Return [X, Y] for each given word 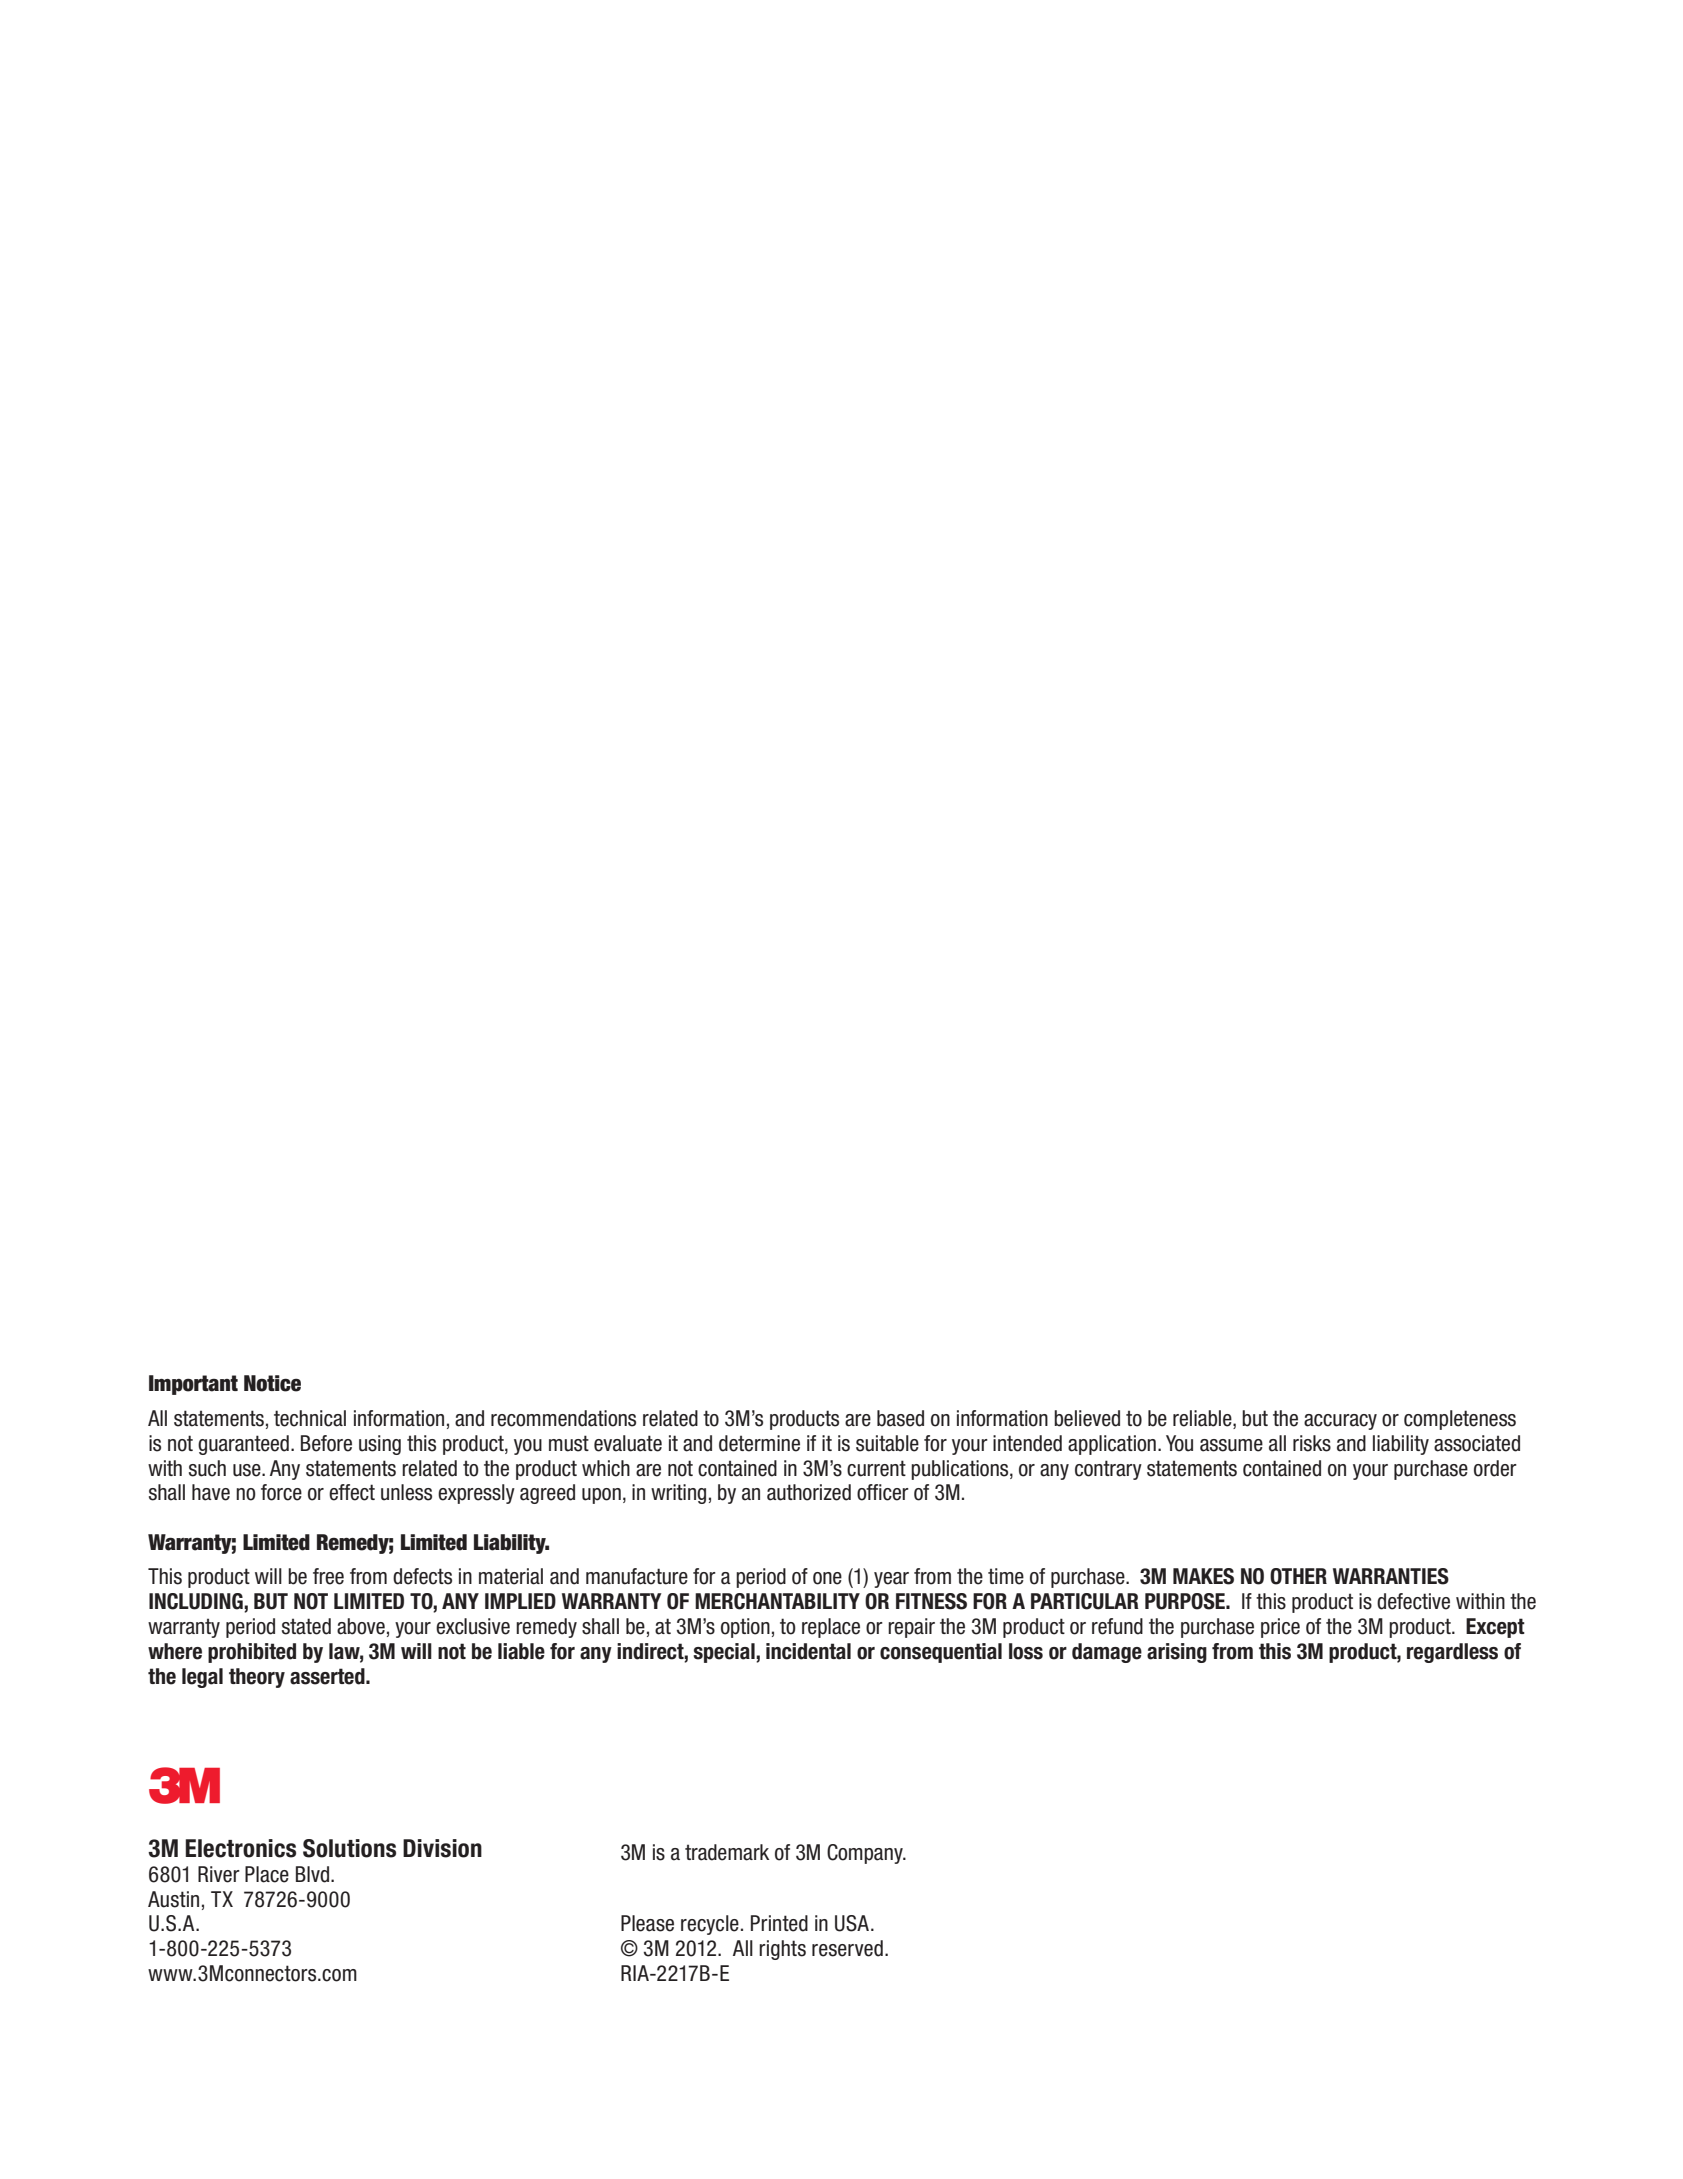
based [900, 1418]
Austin [173, 1899]
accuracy [1340, 1422]
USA [852, 1923]
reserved [847, 1948]
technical [310, 1418]
